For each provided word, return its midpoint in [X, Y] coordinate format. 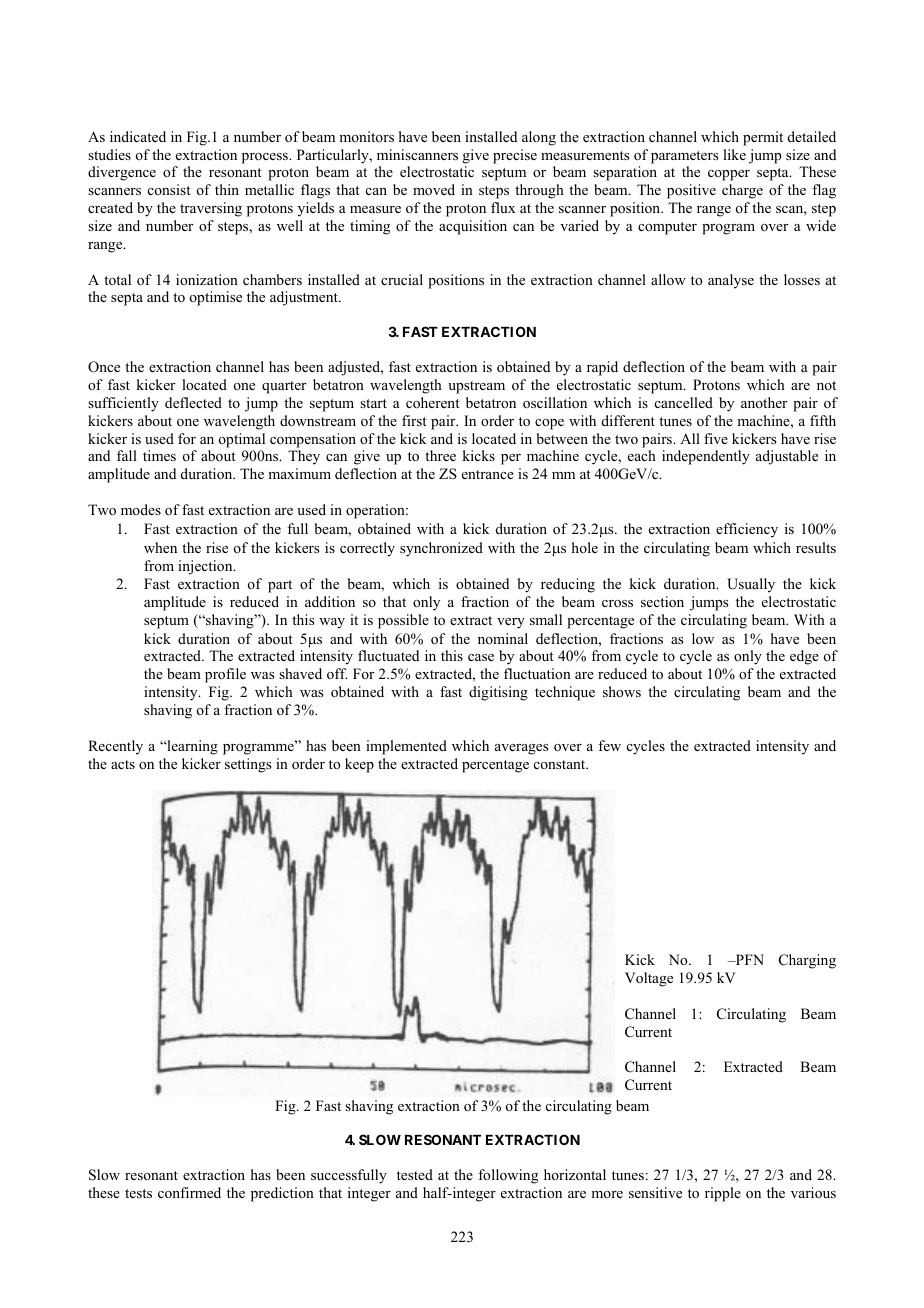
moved [434, 190]
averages [521, 749]
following [508, 1176]
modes [141, 509]
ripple [723, 1194]
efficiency [747, 530]
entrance [488, 474]
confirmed [189, 1192]
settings [248, 765]
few [609, 745]
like [734, 154]
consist [169, 189]
